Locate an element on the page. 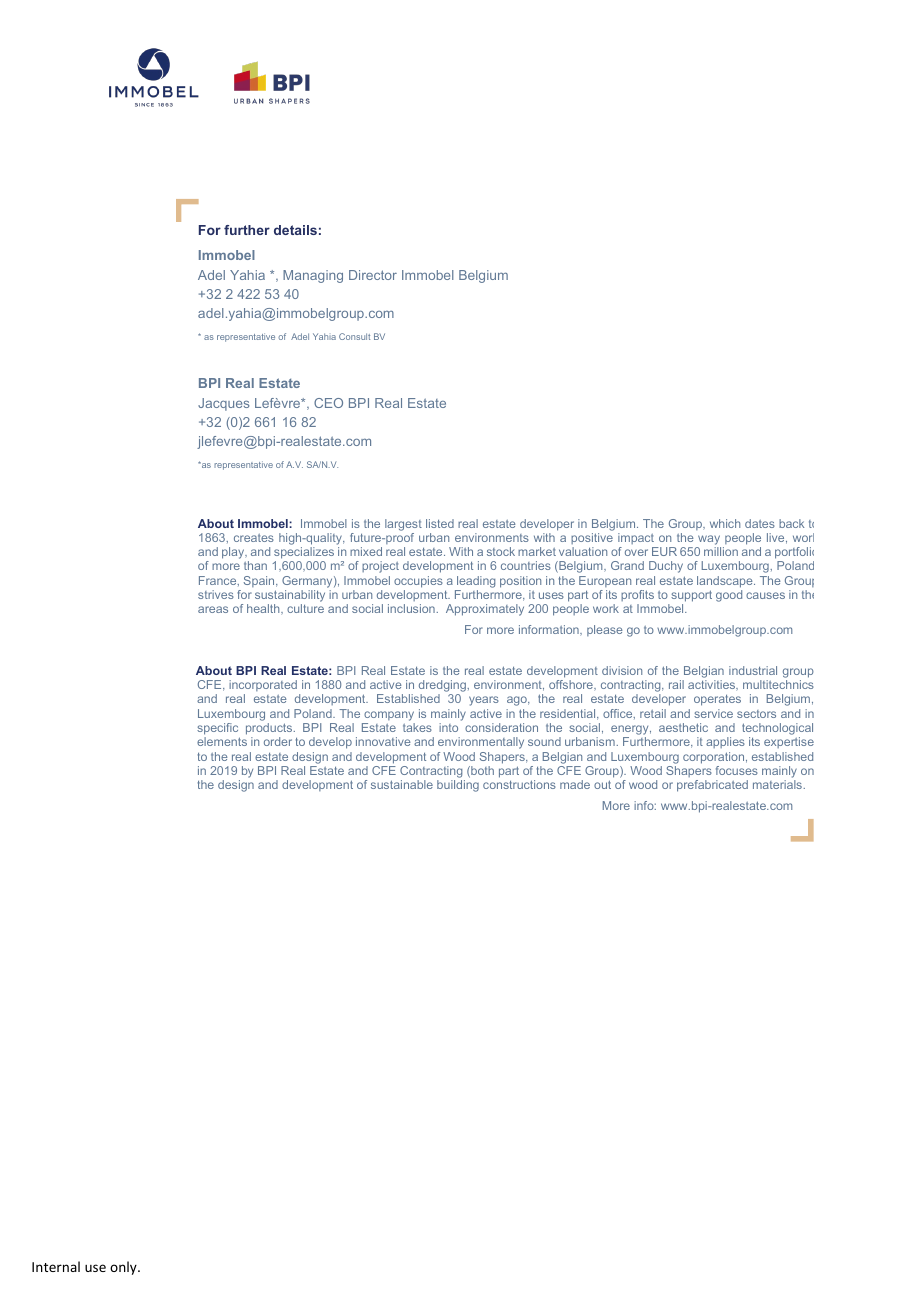 Image resolution: width=924 pixels, height=1308 pixels. Director is located at coordinates (373, 275).
